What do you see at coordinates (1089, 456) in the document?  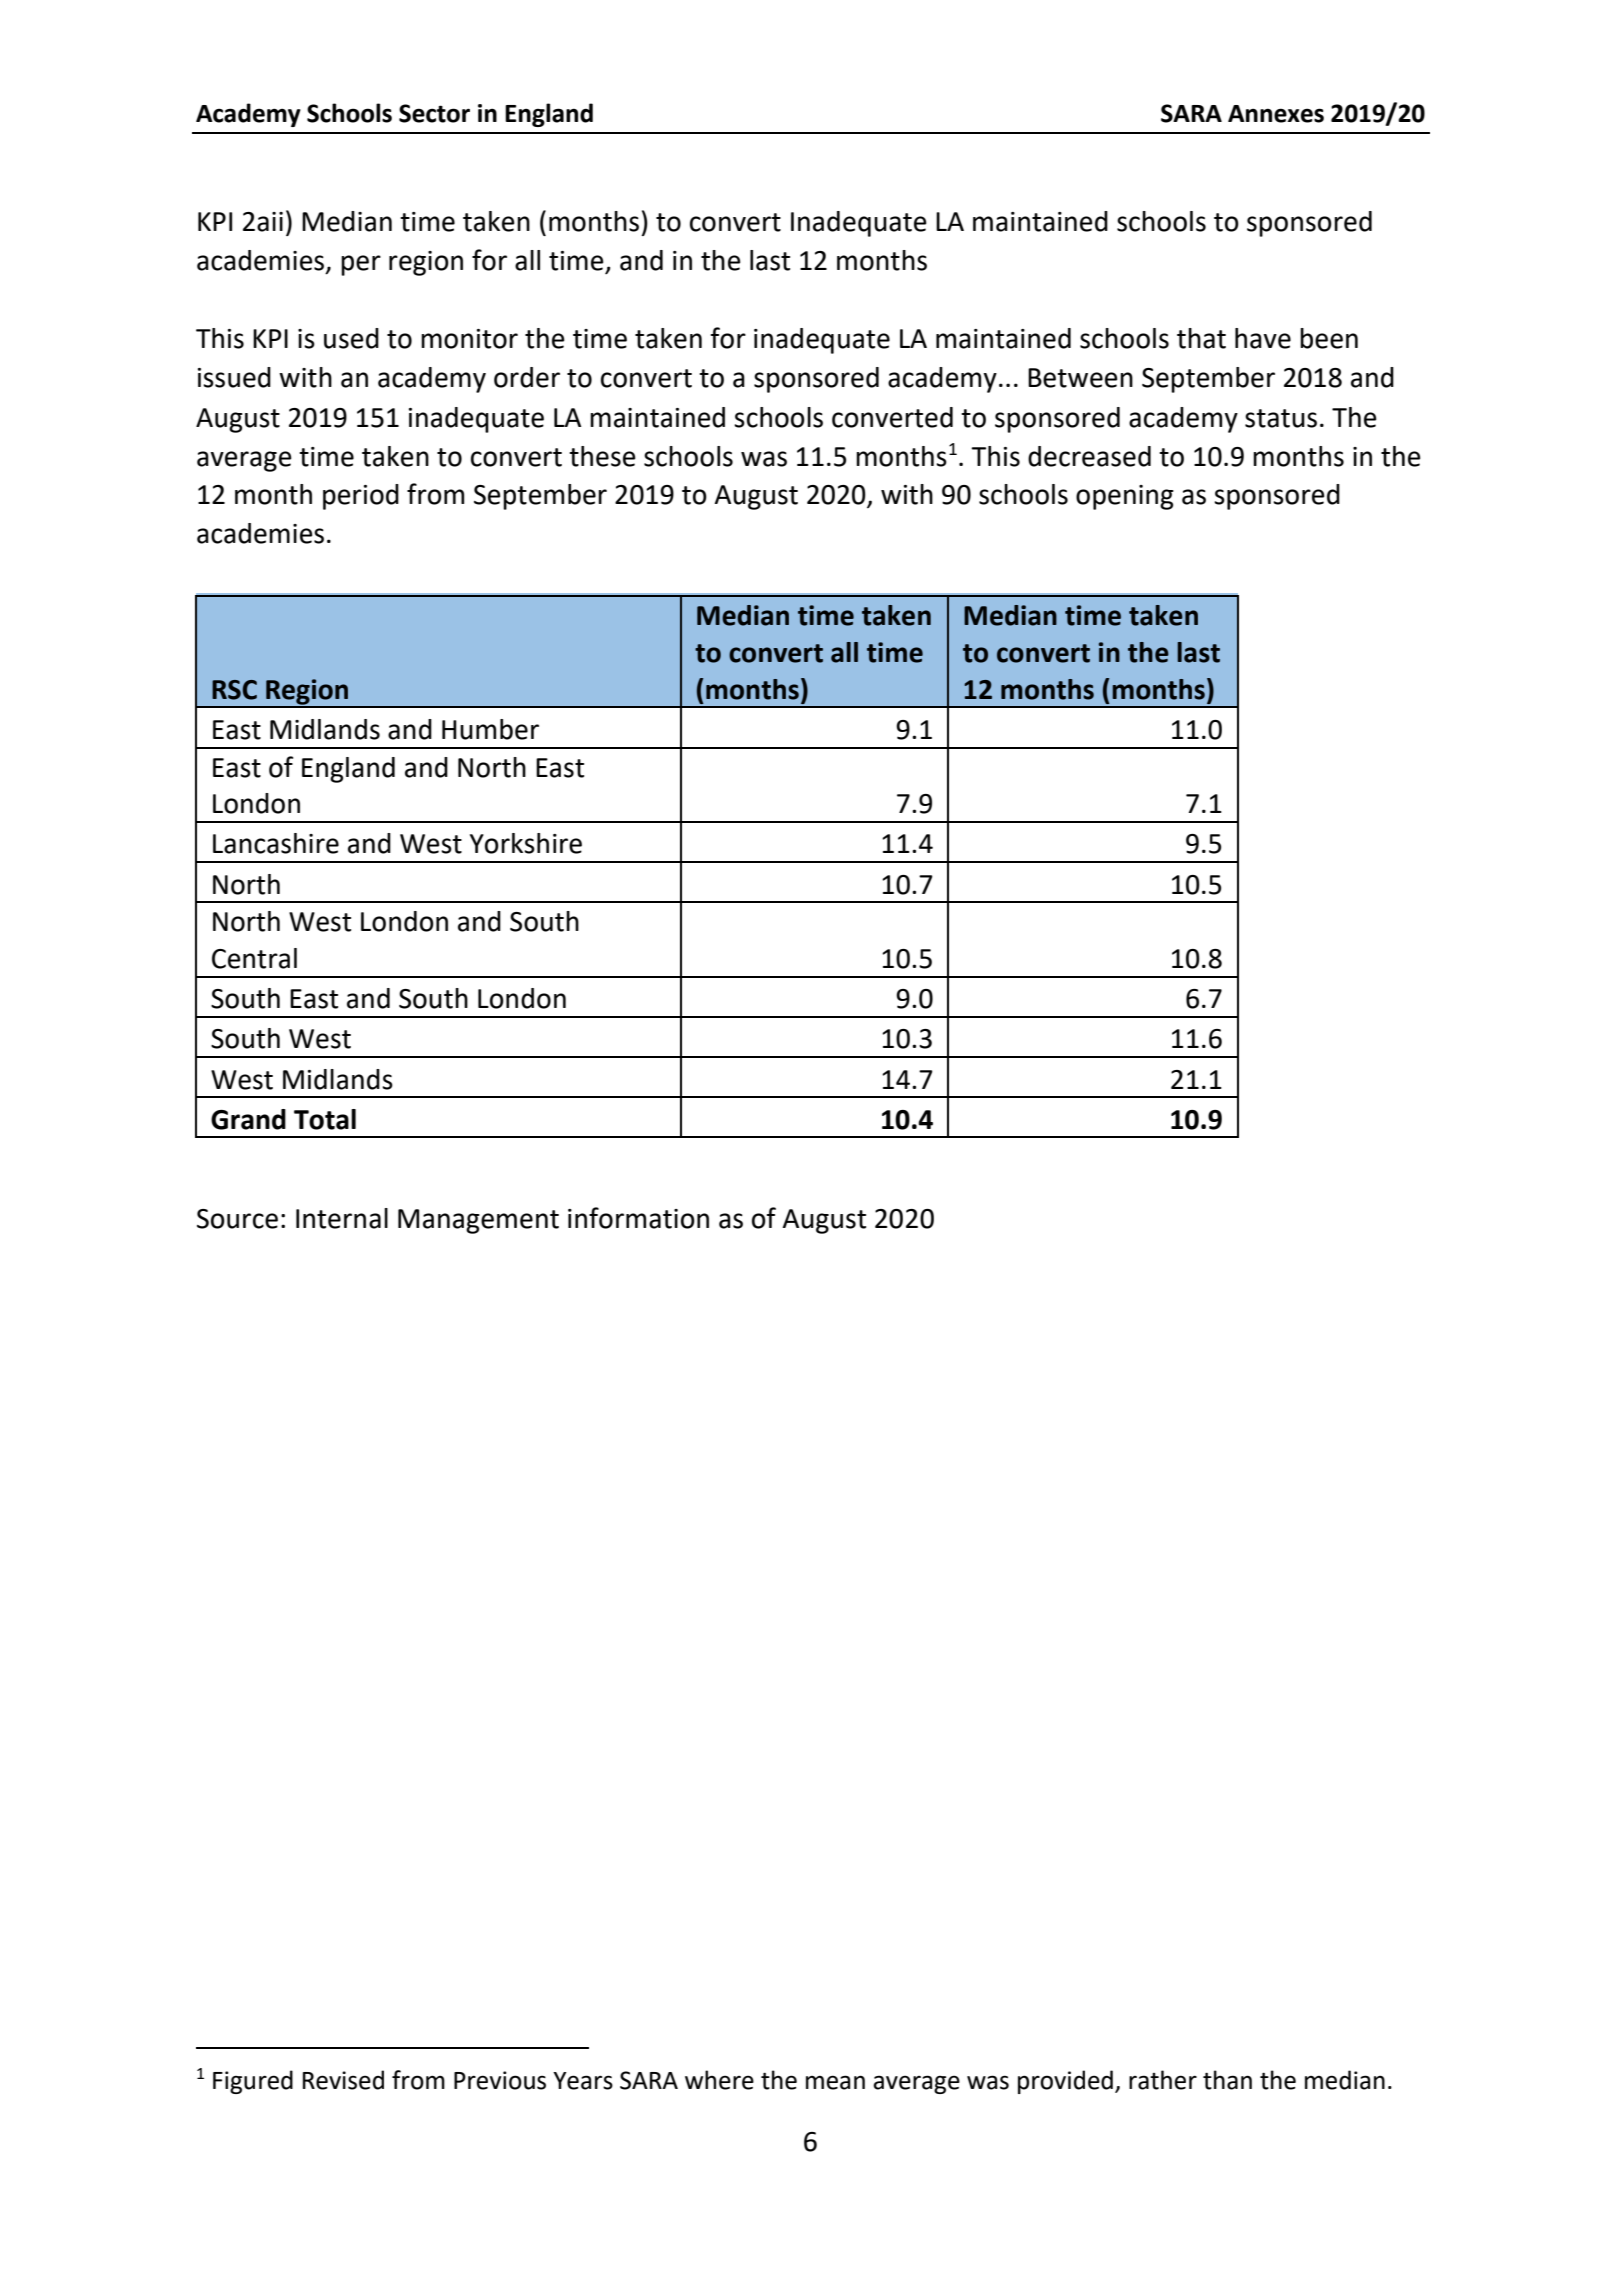 I see `decreased` at bounding box center [1089, 456].
